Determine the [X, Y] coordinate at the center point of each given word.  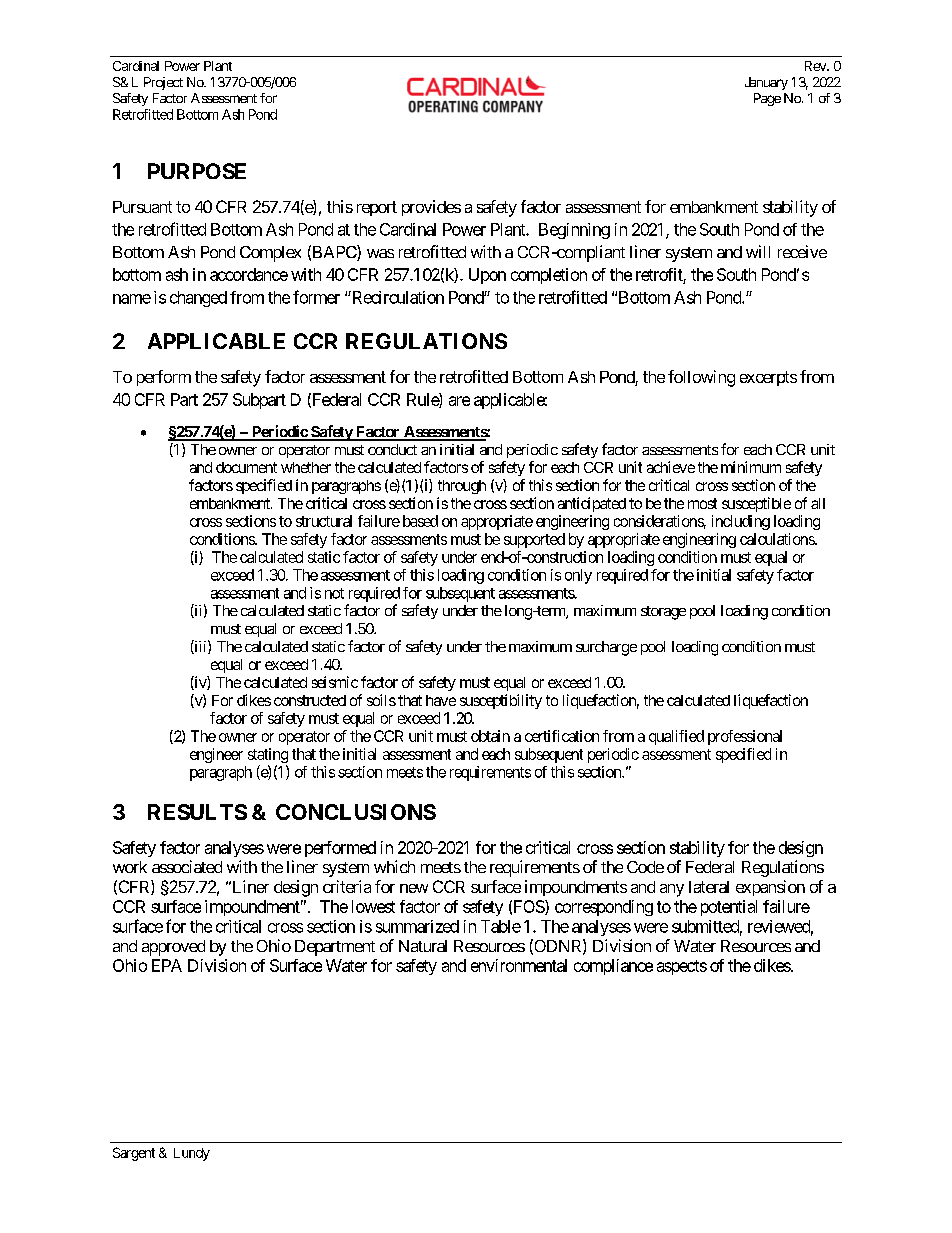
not [334, 593]
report [377, 208]
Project [163, 83]
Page [767, 99]
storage [663, 613]
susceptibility [501, 701]
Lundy [192, 1154]
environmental [519, 965]
